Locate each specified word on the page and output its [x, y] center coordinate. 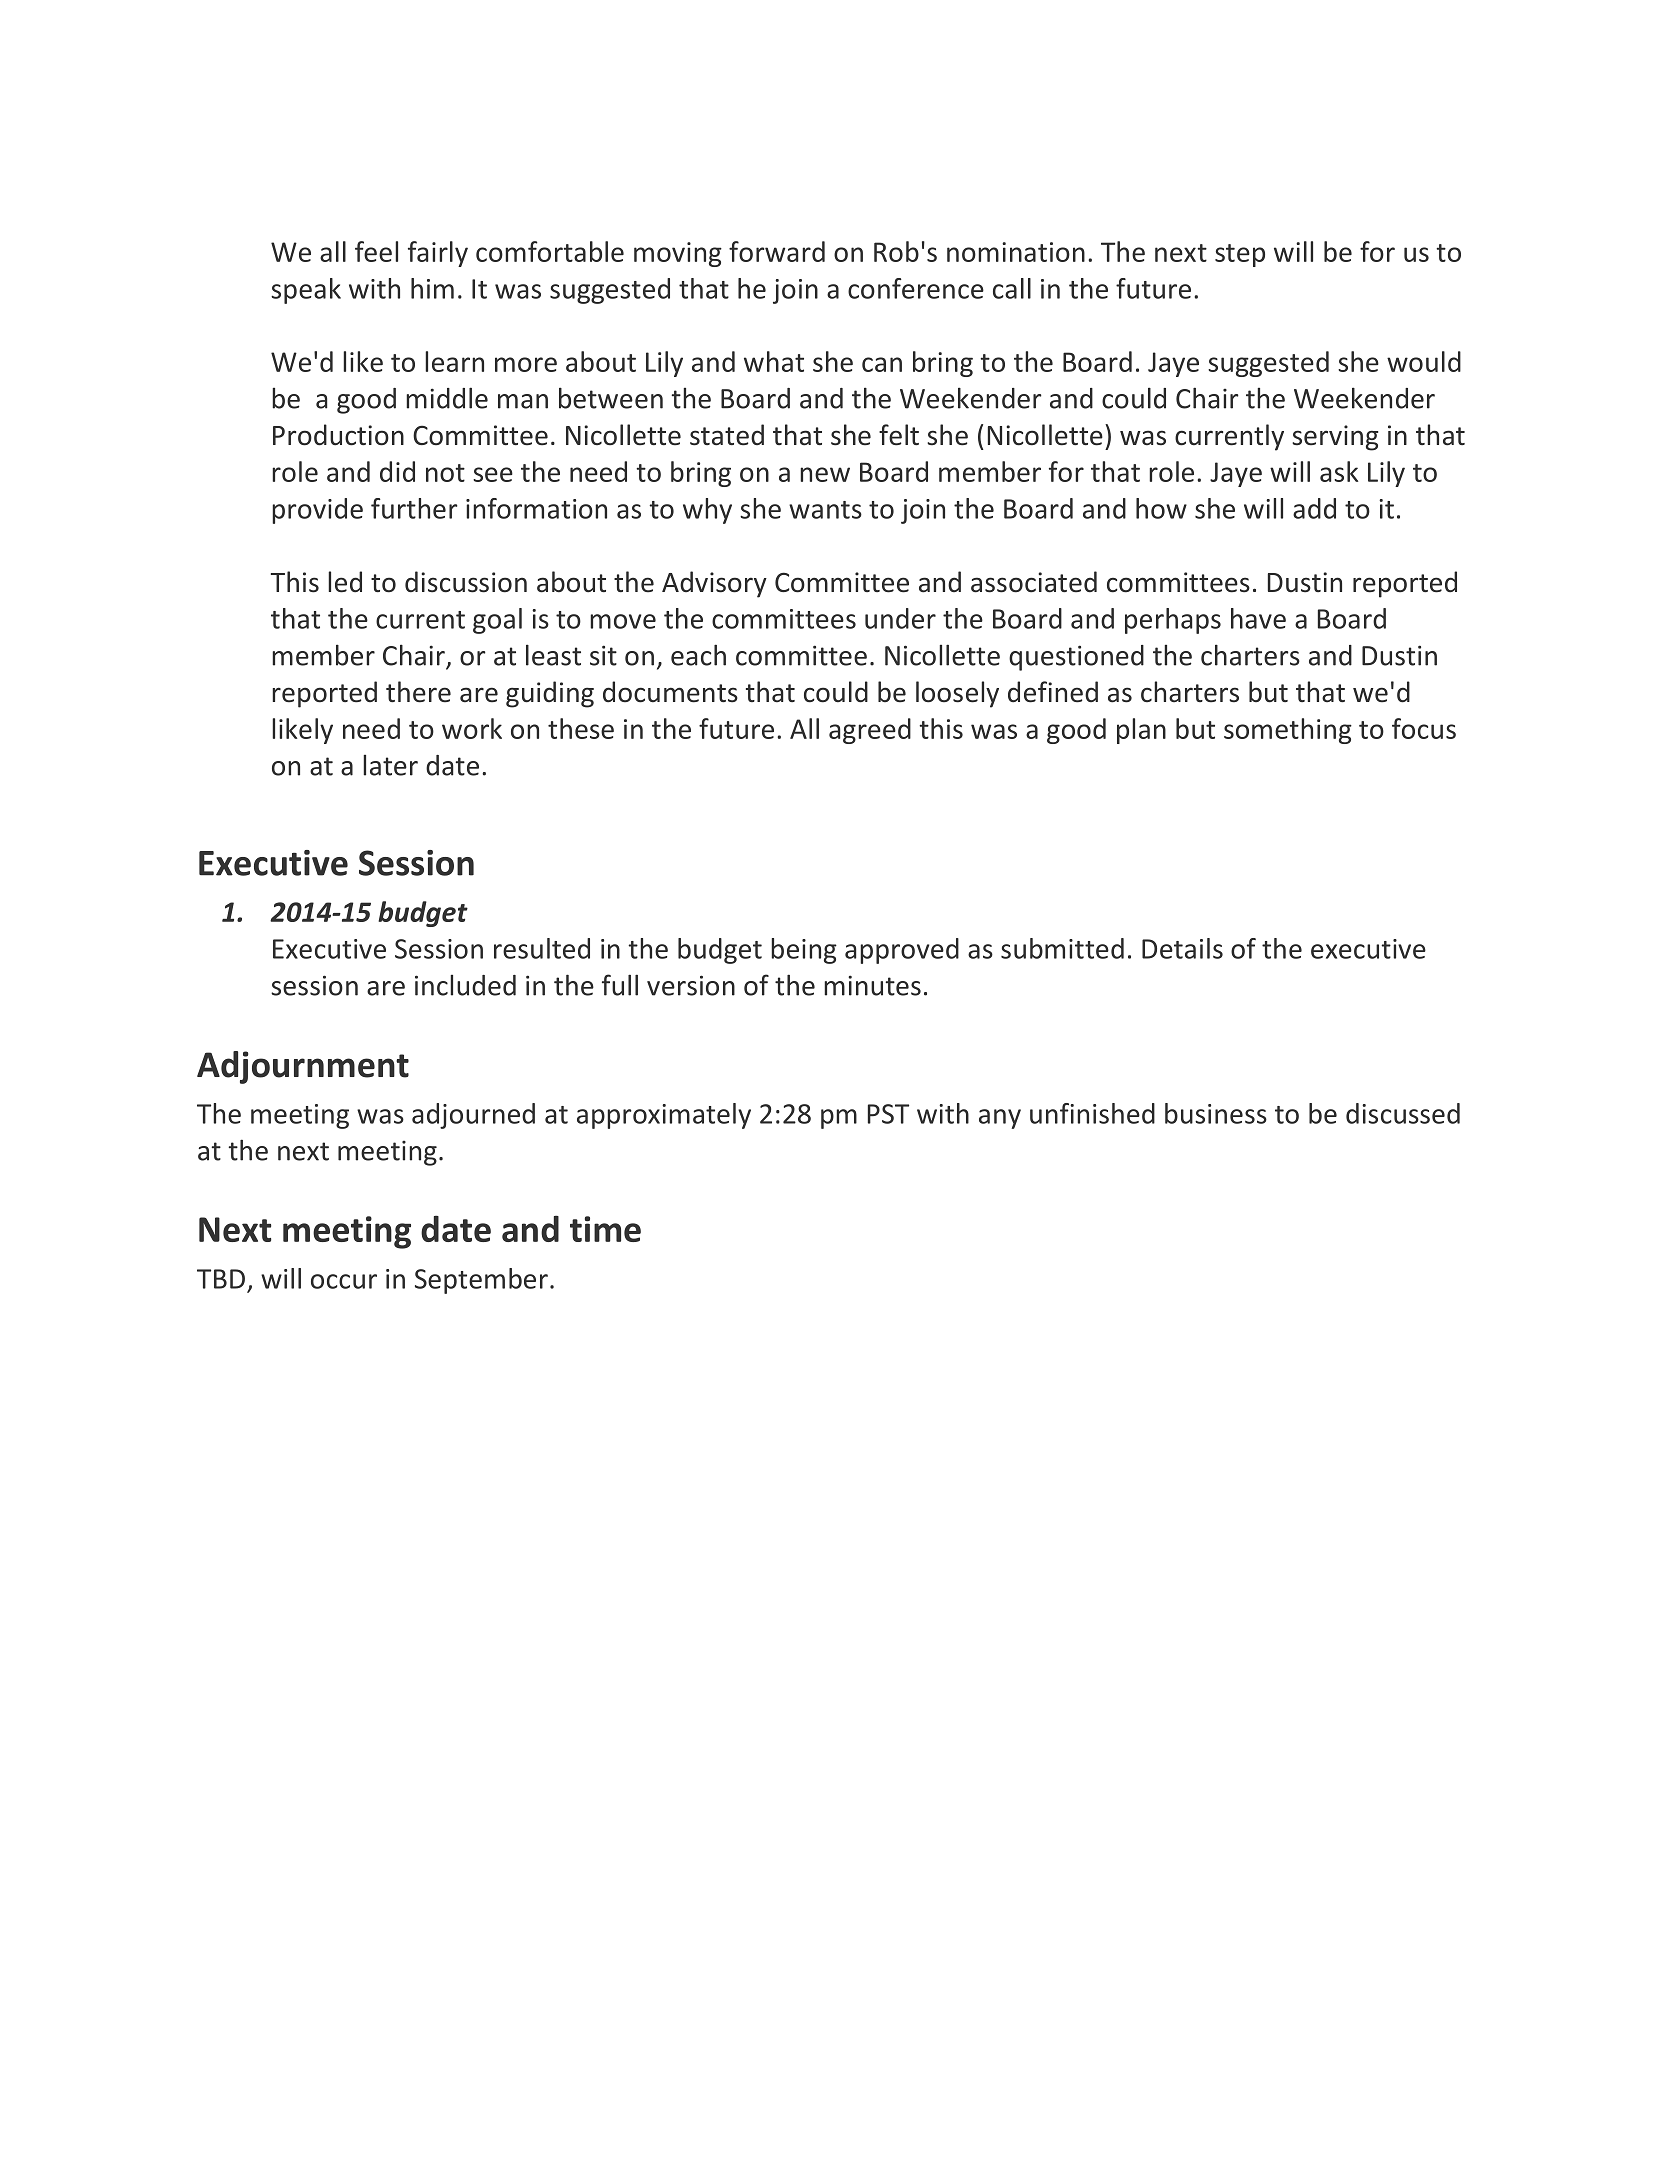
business [1216, 1113]
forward [777, 251]
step [1240, 255]
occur [344, 1281]
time [605, 1229]
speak [306, 291]
